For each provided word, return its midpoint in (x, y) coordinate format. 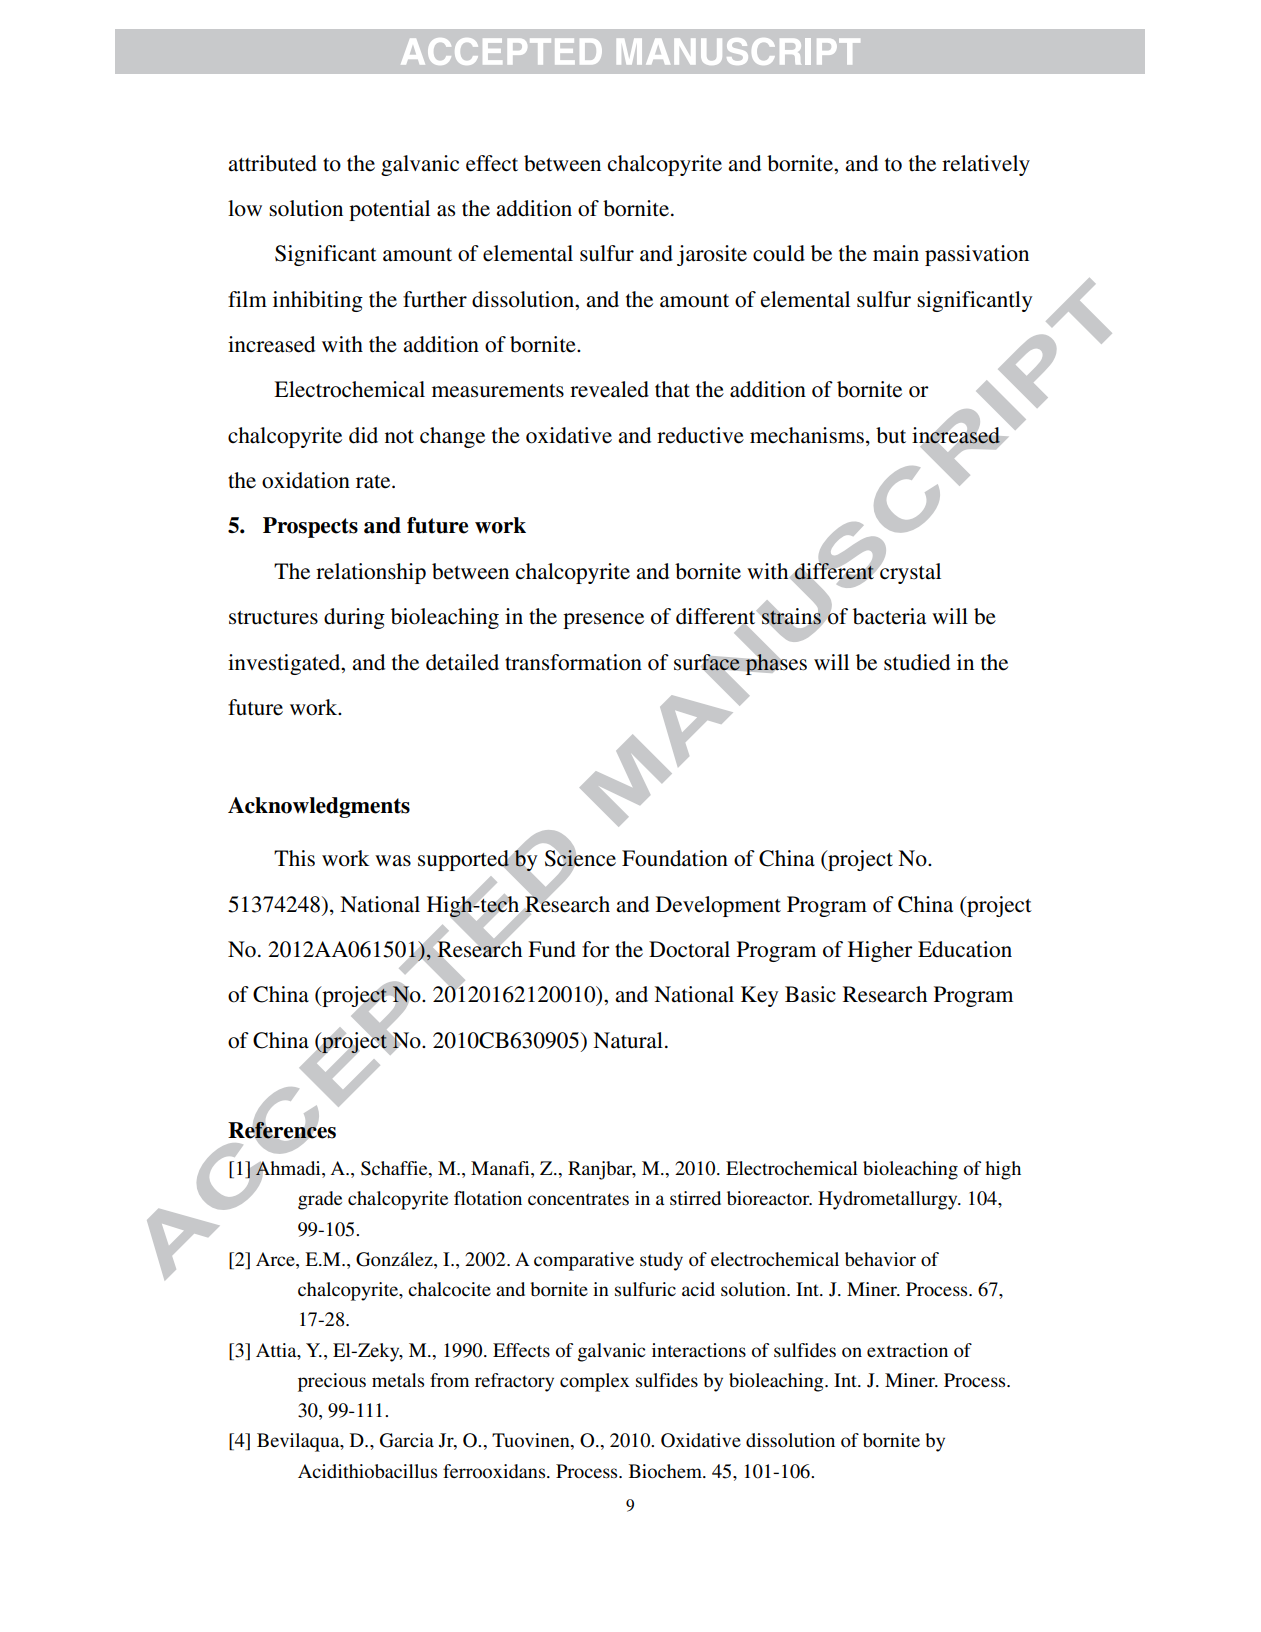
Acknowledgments (319, 807)
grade (320, 1200)
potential (389, 210)
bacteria (889, 616)
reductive (700, 435)
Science (580, 858)
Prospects (310, 527)
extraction (907, 1350)
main (896, 253)
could (779, 253)
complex (594, 1382)
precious (332, 1382)
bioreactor (769, 1198)
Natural (628, 1040)
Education (965, 949)
